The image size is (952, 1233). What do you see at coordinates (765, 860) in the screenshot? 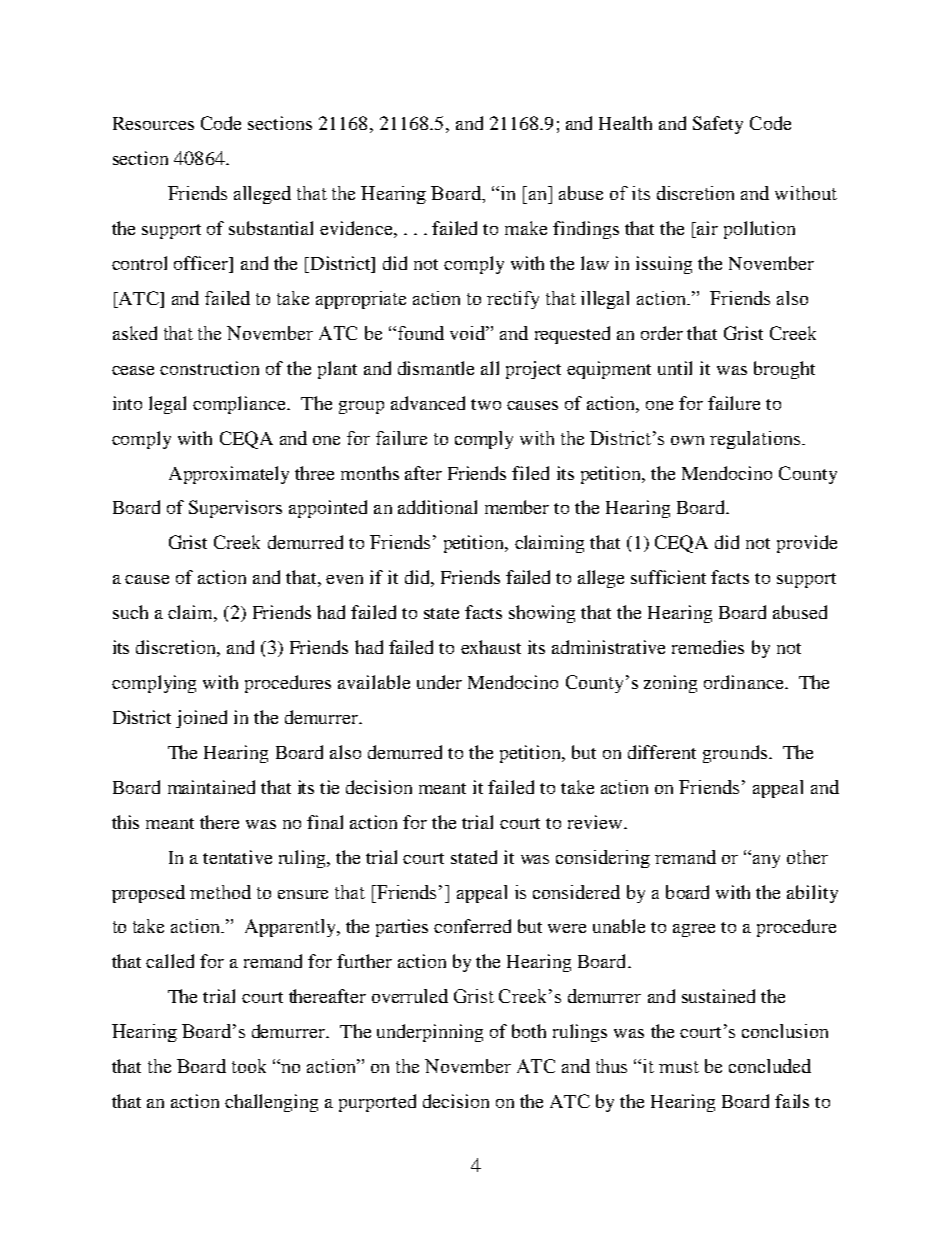
I see `any` at bounding box center [765, 860].
